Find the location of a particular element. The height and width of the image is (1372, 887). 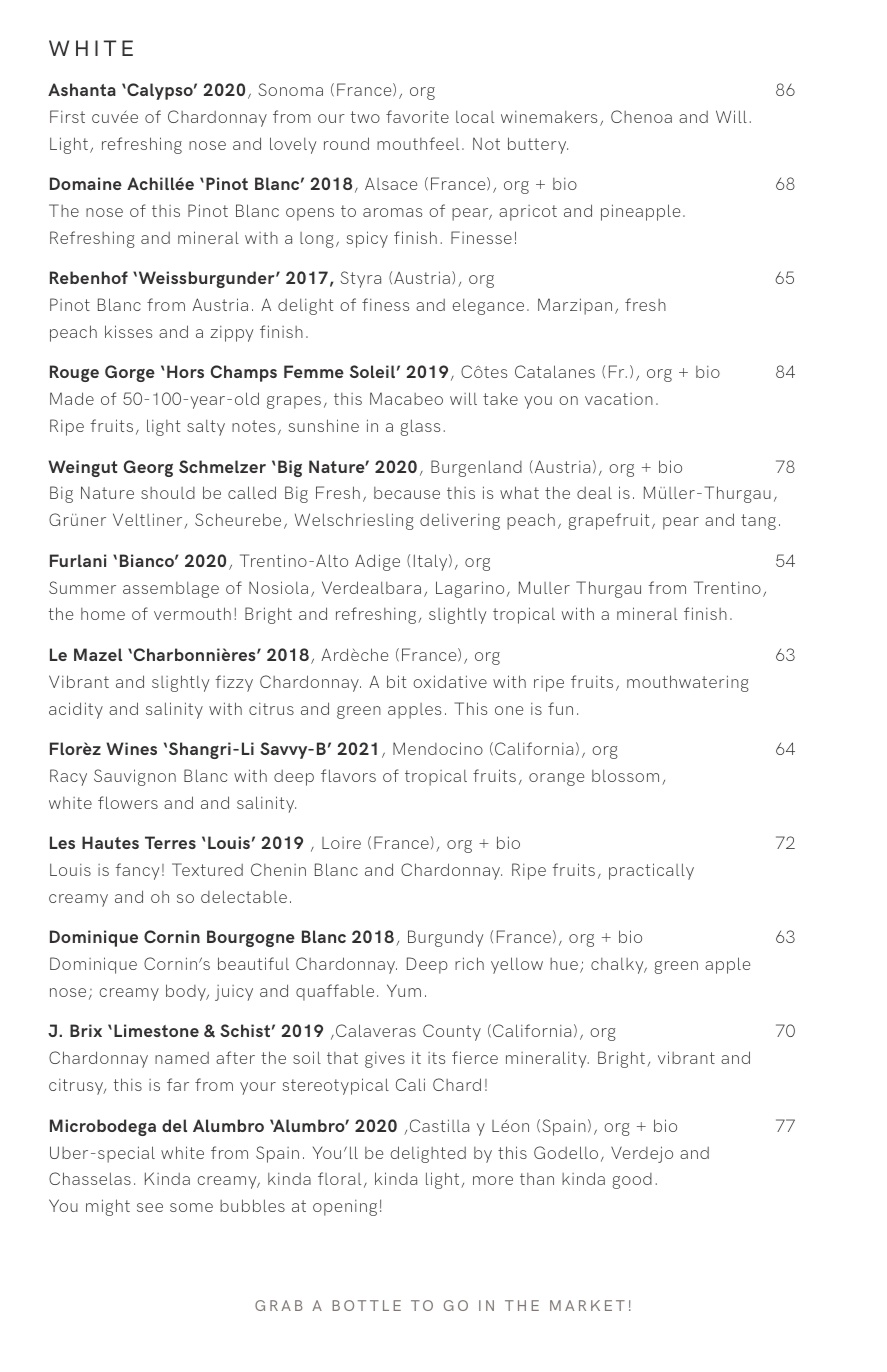

favorite is located at coordinates (417, 116).
